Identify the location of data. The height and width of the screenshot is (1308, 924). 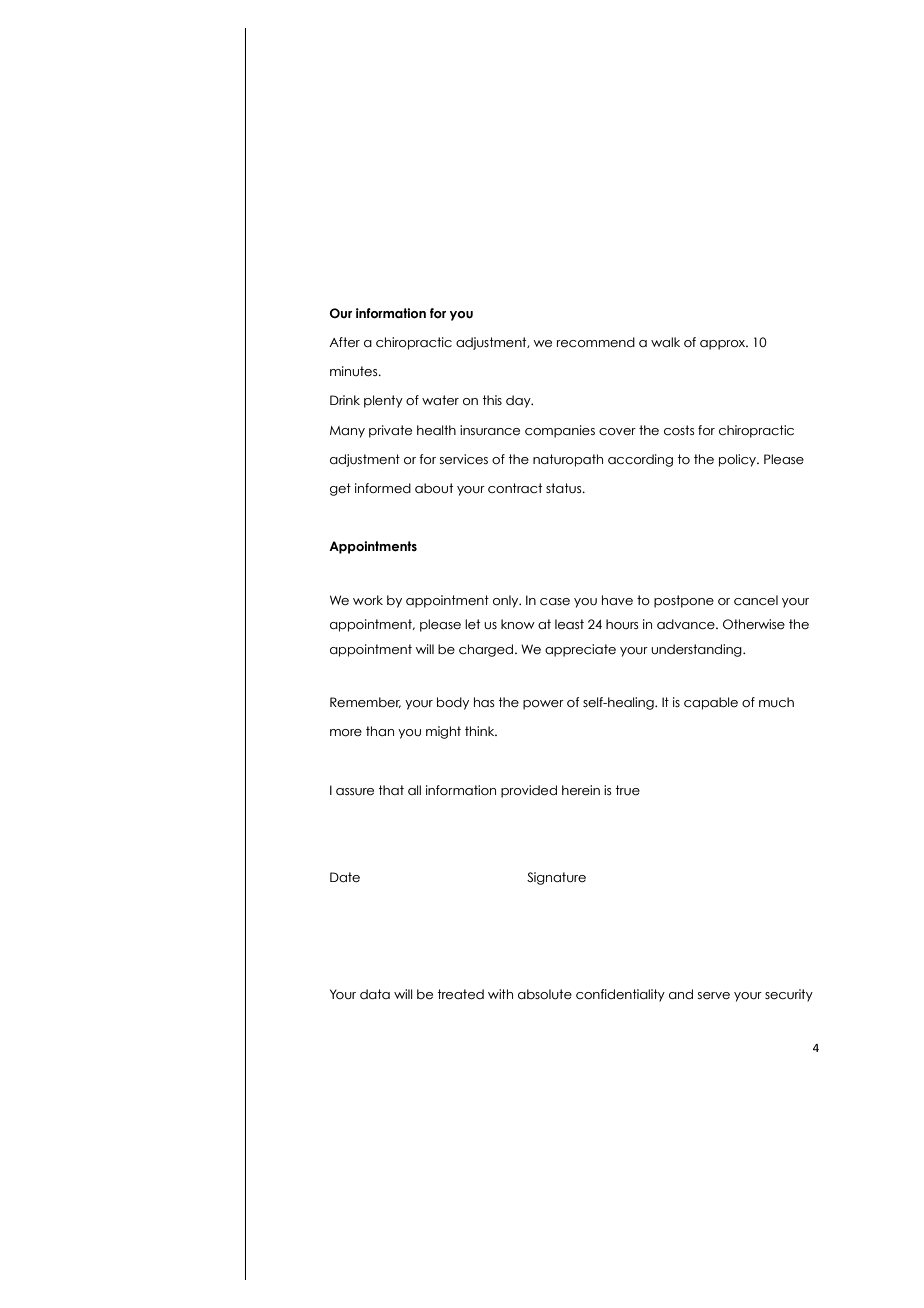
(375, 994).
